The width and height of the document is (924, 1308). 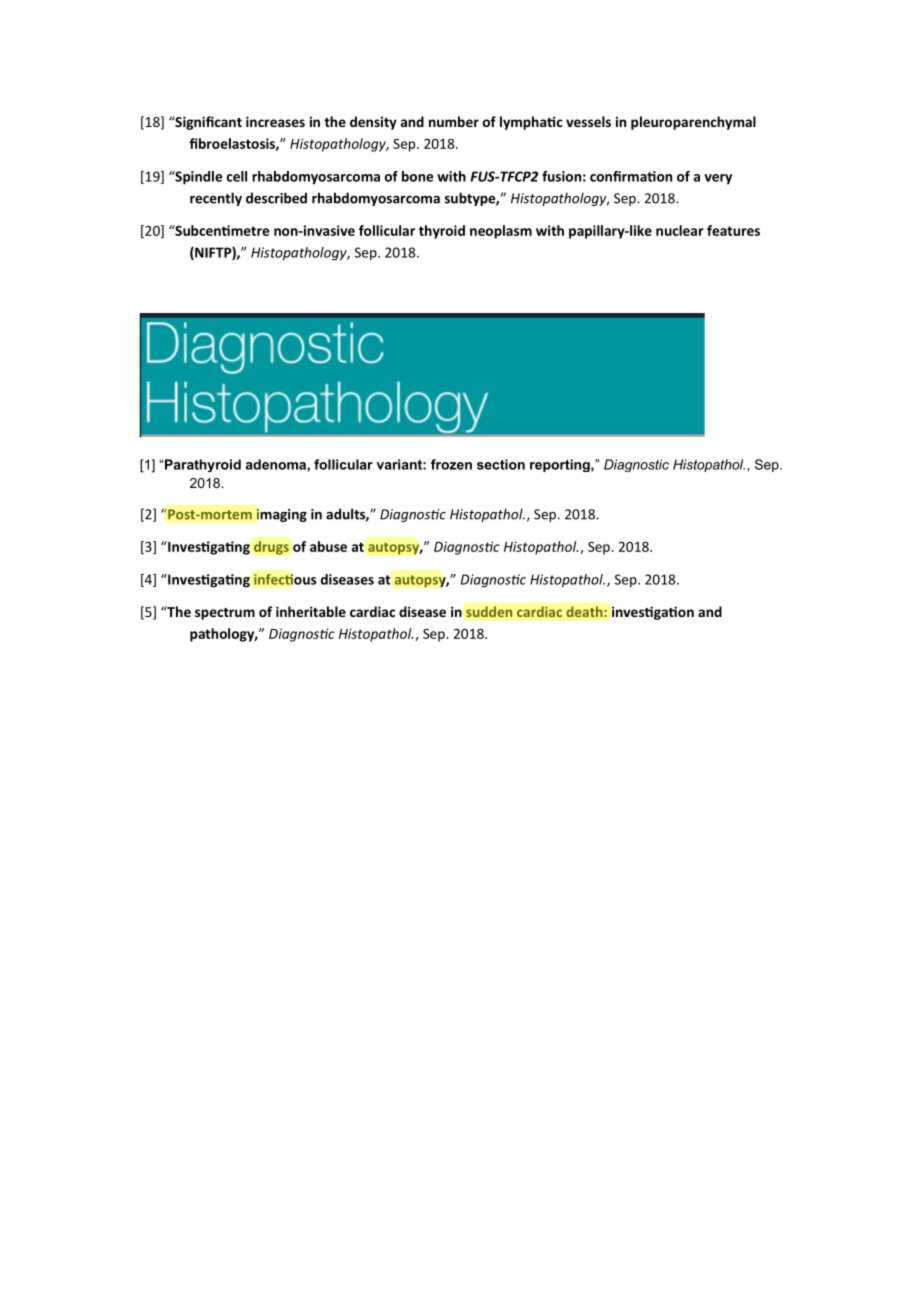 What do you see at coordinates (733, 230) in the document?
I see `features` at bounding box center [733, 230].
